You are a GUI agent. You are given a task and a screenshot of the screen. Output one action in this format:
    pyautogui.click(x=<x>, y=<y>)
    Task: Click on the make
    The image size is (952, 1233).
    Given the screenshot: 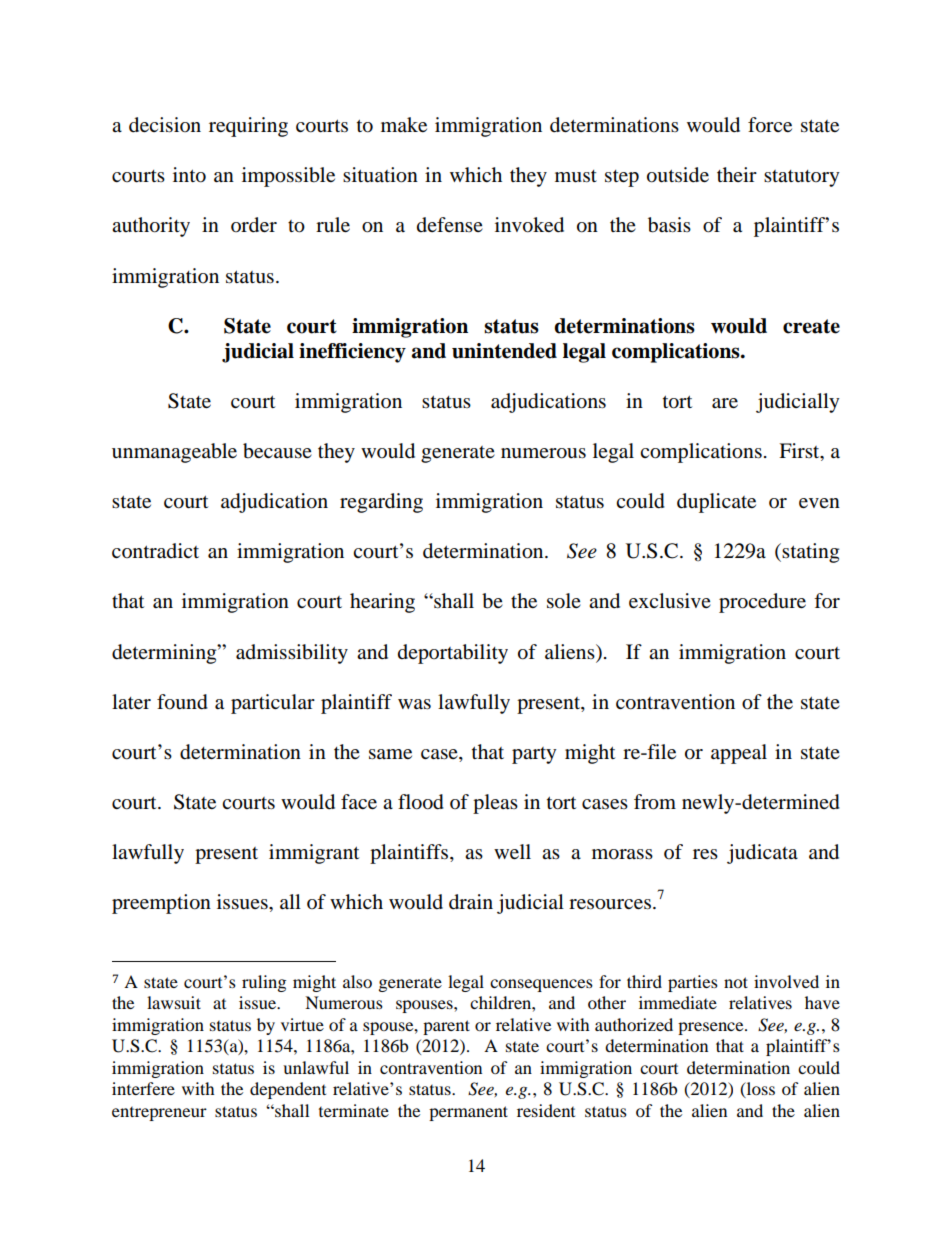 What is the action you would take?
    pyautogui.click(x=404, y=124)
